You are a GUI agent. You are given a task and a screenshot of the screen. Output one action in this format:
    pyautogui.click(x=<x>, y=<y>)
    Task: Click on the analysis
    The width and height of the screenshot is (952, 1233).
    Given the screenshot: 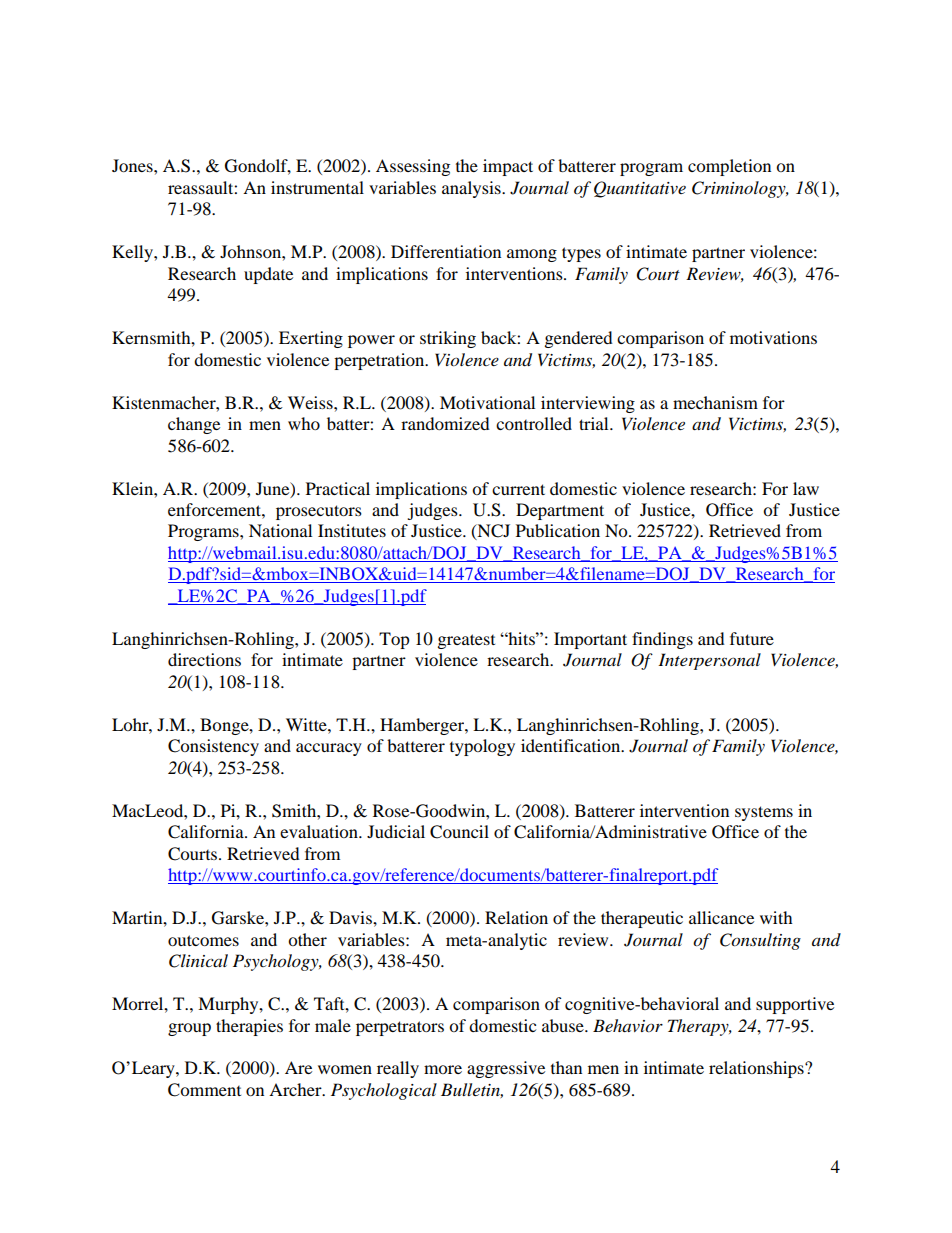 What is the action you would take?
    pyautogui.click(x=472, y=189)
